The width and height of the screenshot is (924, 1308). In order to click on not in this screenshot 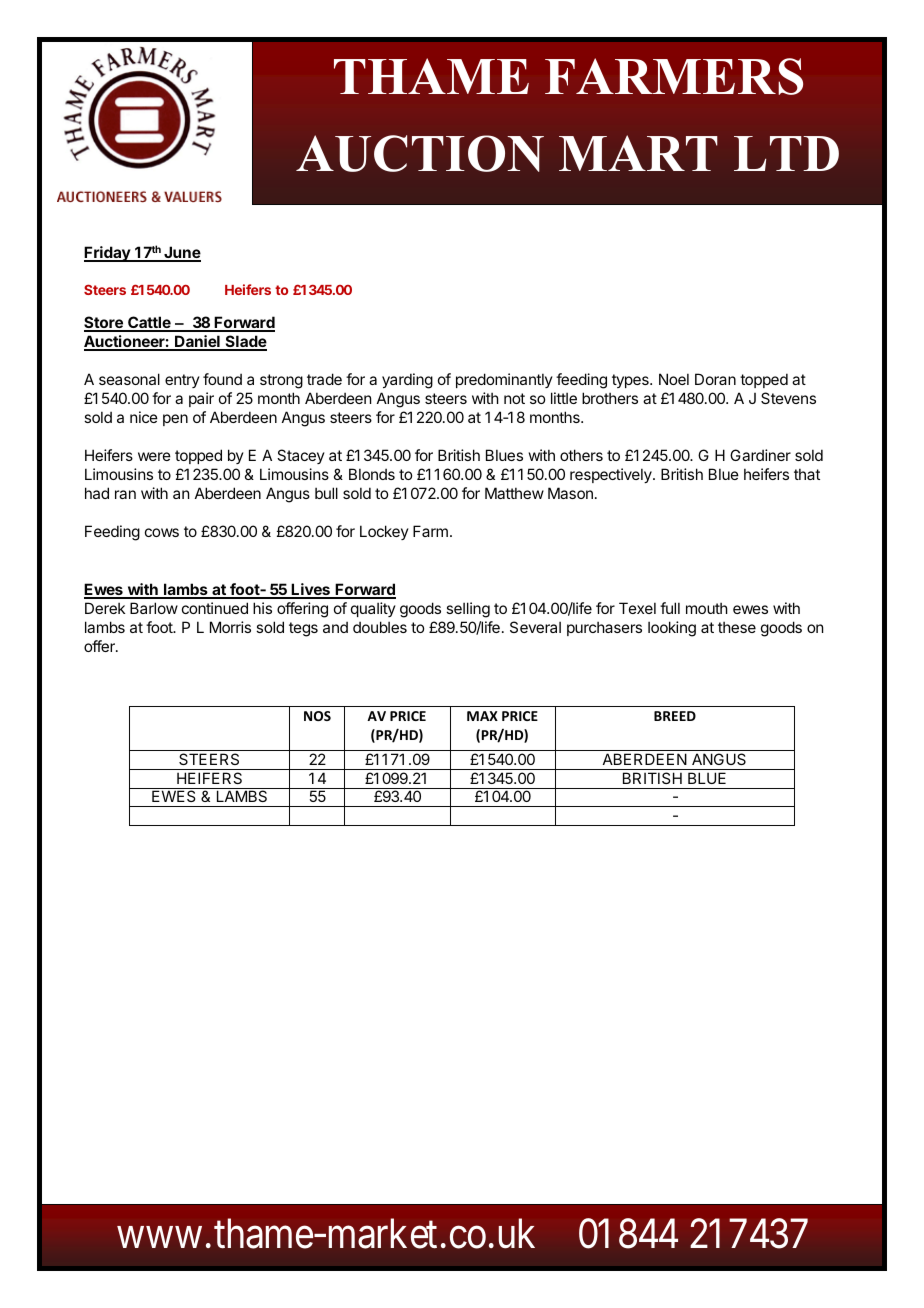, I will do `click(514, 398)`.
